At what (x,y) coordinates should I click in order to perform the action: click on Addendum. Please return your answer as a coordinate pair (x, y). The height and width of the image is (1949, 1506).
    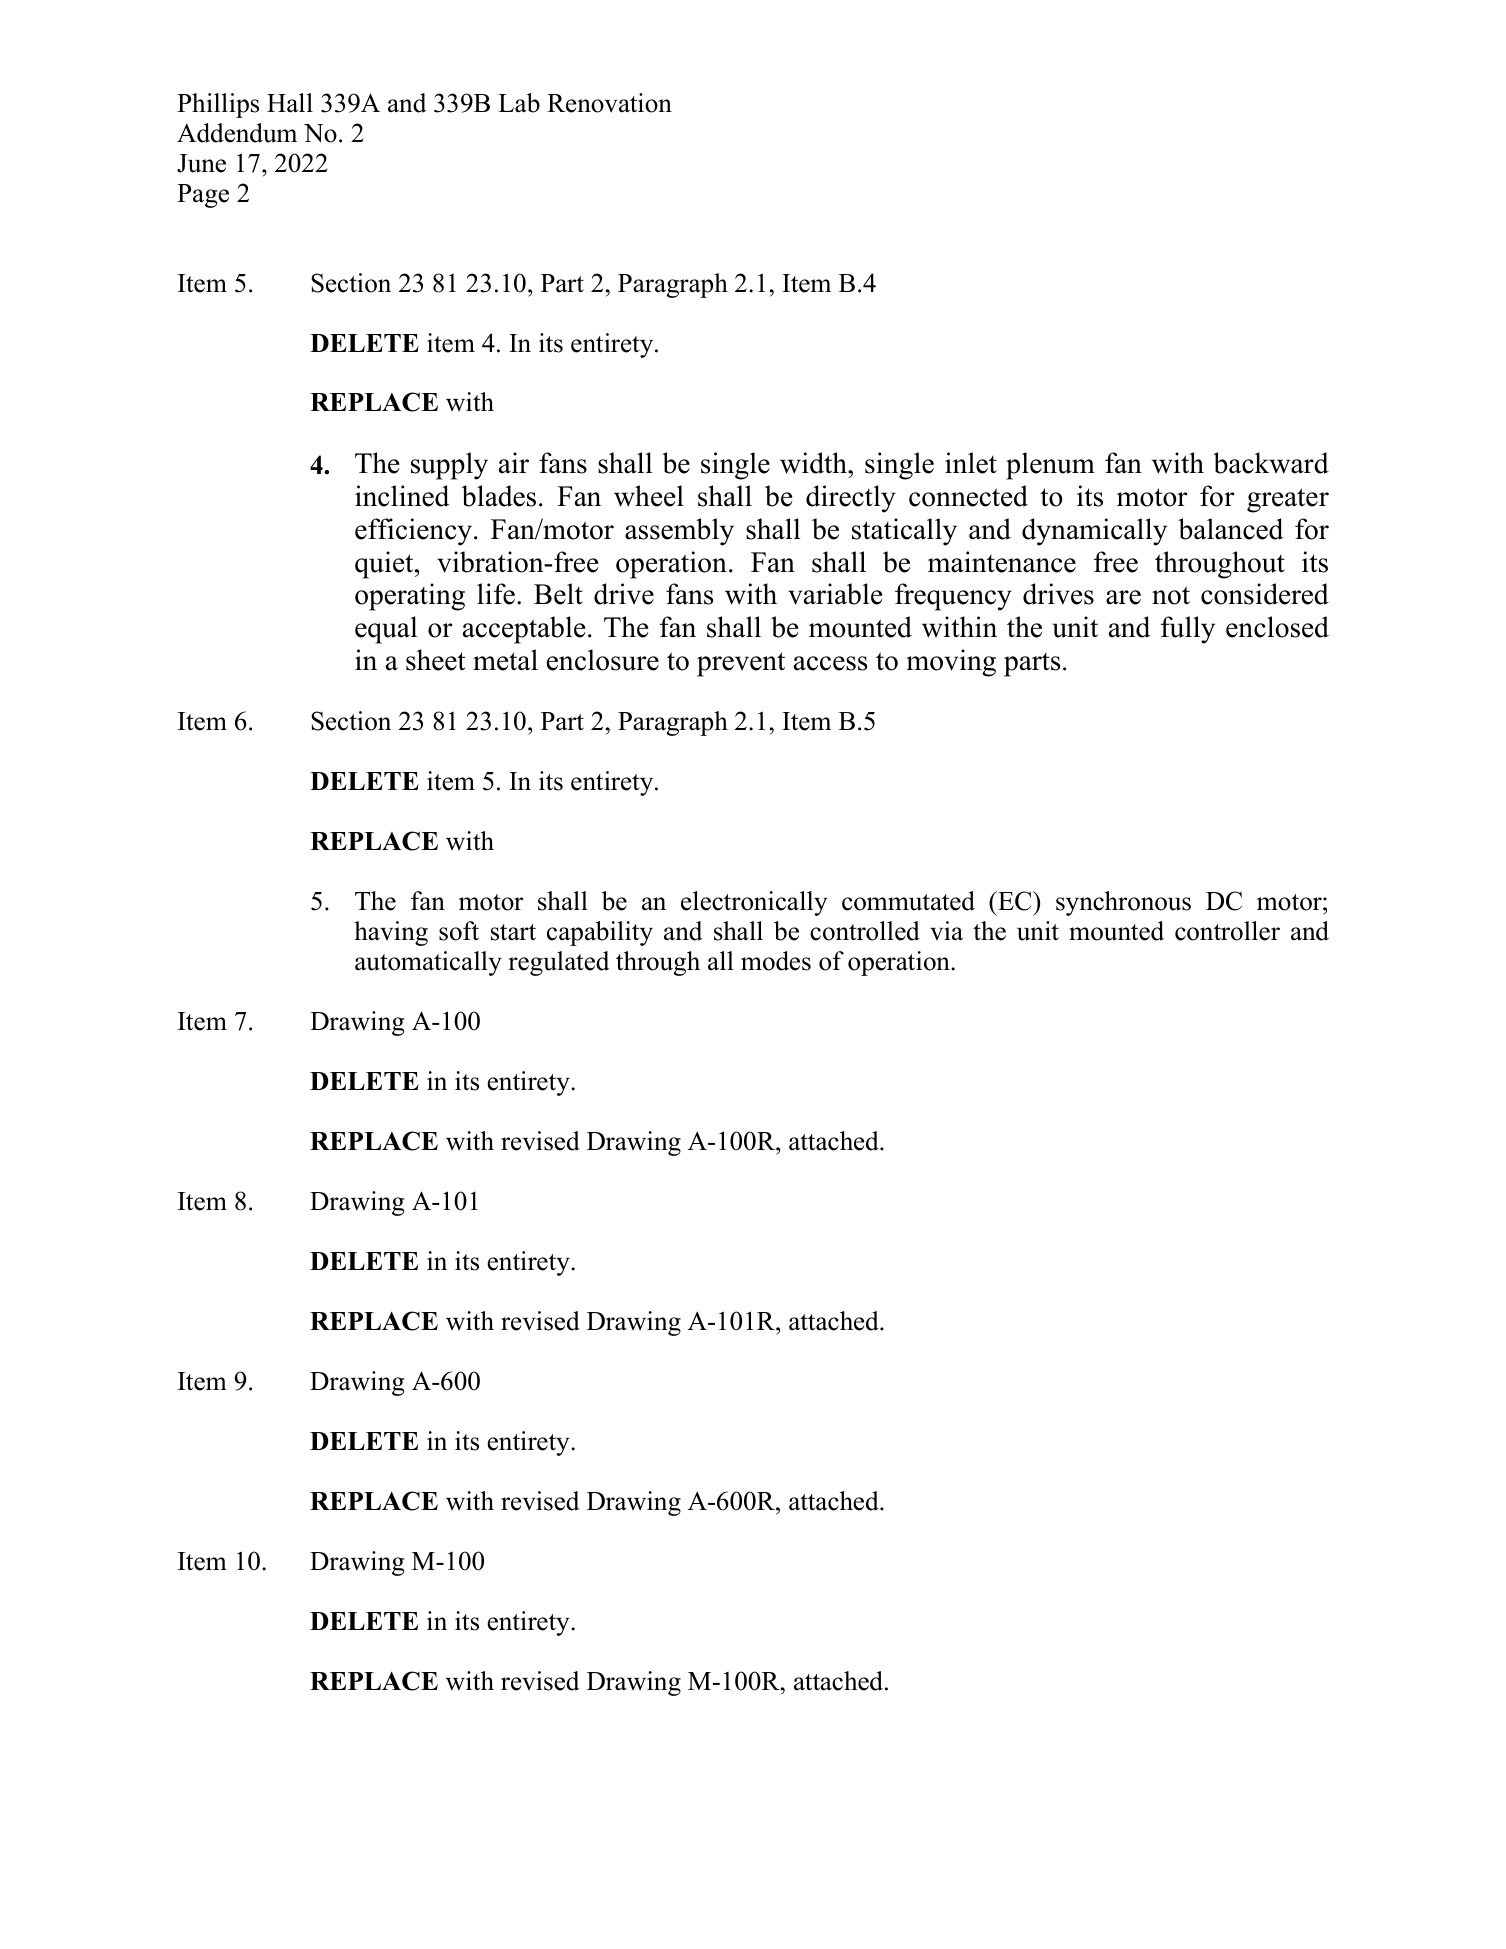
    Looking at the image, I should click on (237, 133).
